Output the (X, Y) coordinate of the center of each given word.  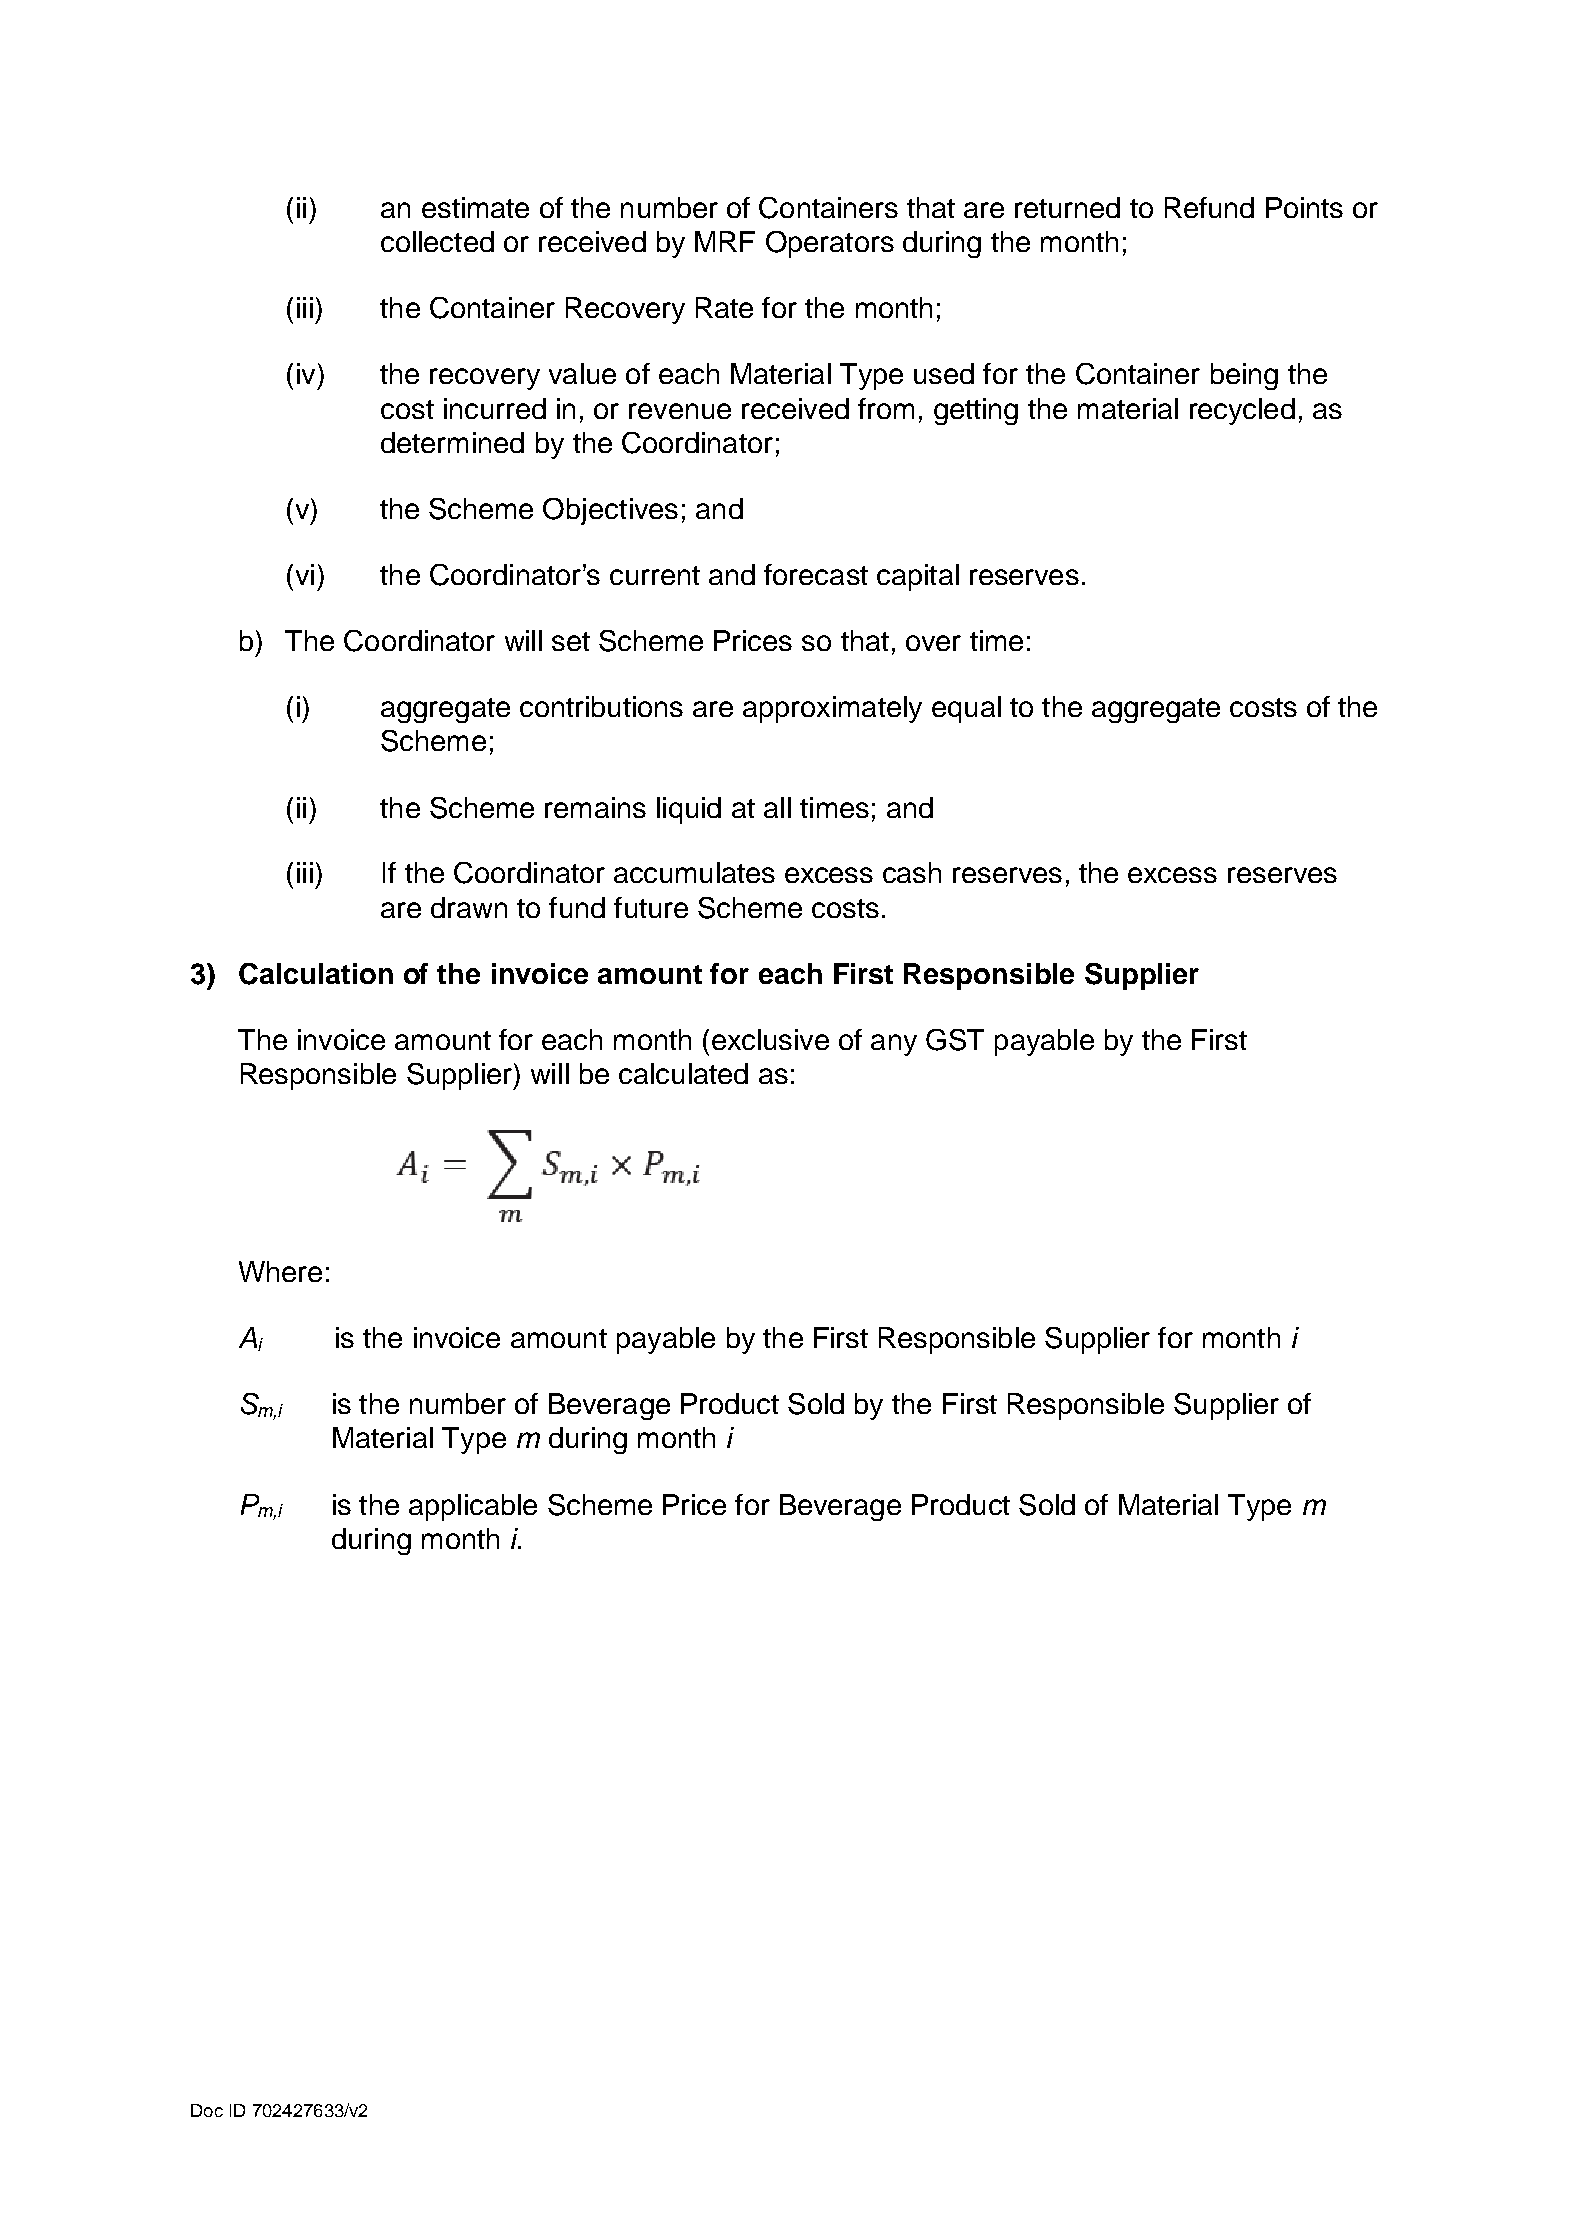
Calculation (316, 974)
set (571, 641)
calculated (683, 1073)
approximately (832, 709)
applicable (473, 1507)
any (894, 1045)
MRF (725, 241)
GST (955, 1040)
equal (966, 709)
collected (437, 241)
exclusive (770, 1039)
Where (280, 1271)
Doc (207, 2110)
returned (1067, 207)
